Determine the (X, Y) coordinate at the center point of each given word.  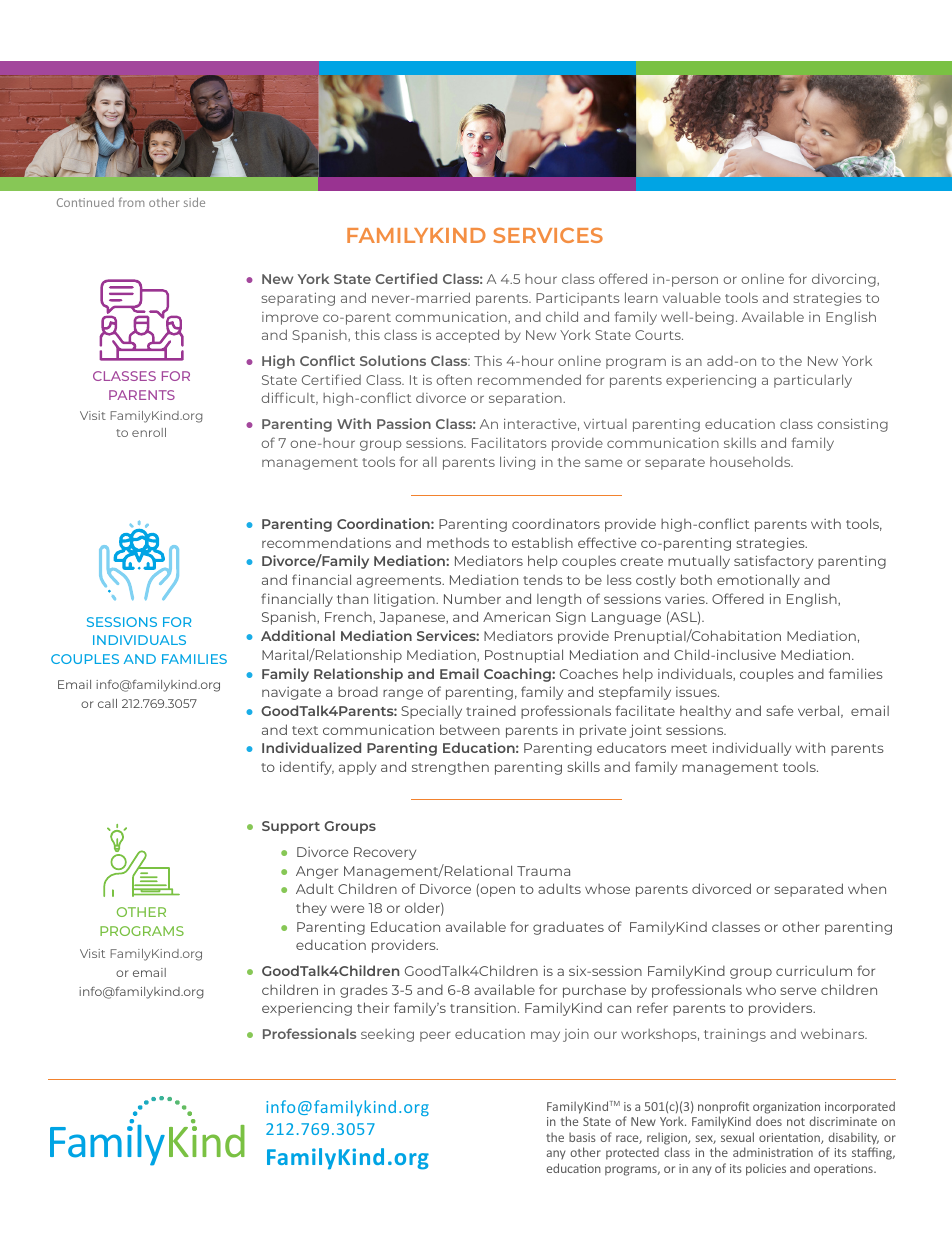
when (867, 889)
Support (291, 827)
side (194, 202)
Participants (577, 299)
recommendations (326, 542)
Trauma (543, 871)
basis (582, 1137)
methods (458, 543)
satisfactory (773, 562)
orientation (790, 1138)
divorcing (845, 280)
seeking (387, 1035)
